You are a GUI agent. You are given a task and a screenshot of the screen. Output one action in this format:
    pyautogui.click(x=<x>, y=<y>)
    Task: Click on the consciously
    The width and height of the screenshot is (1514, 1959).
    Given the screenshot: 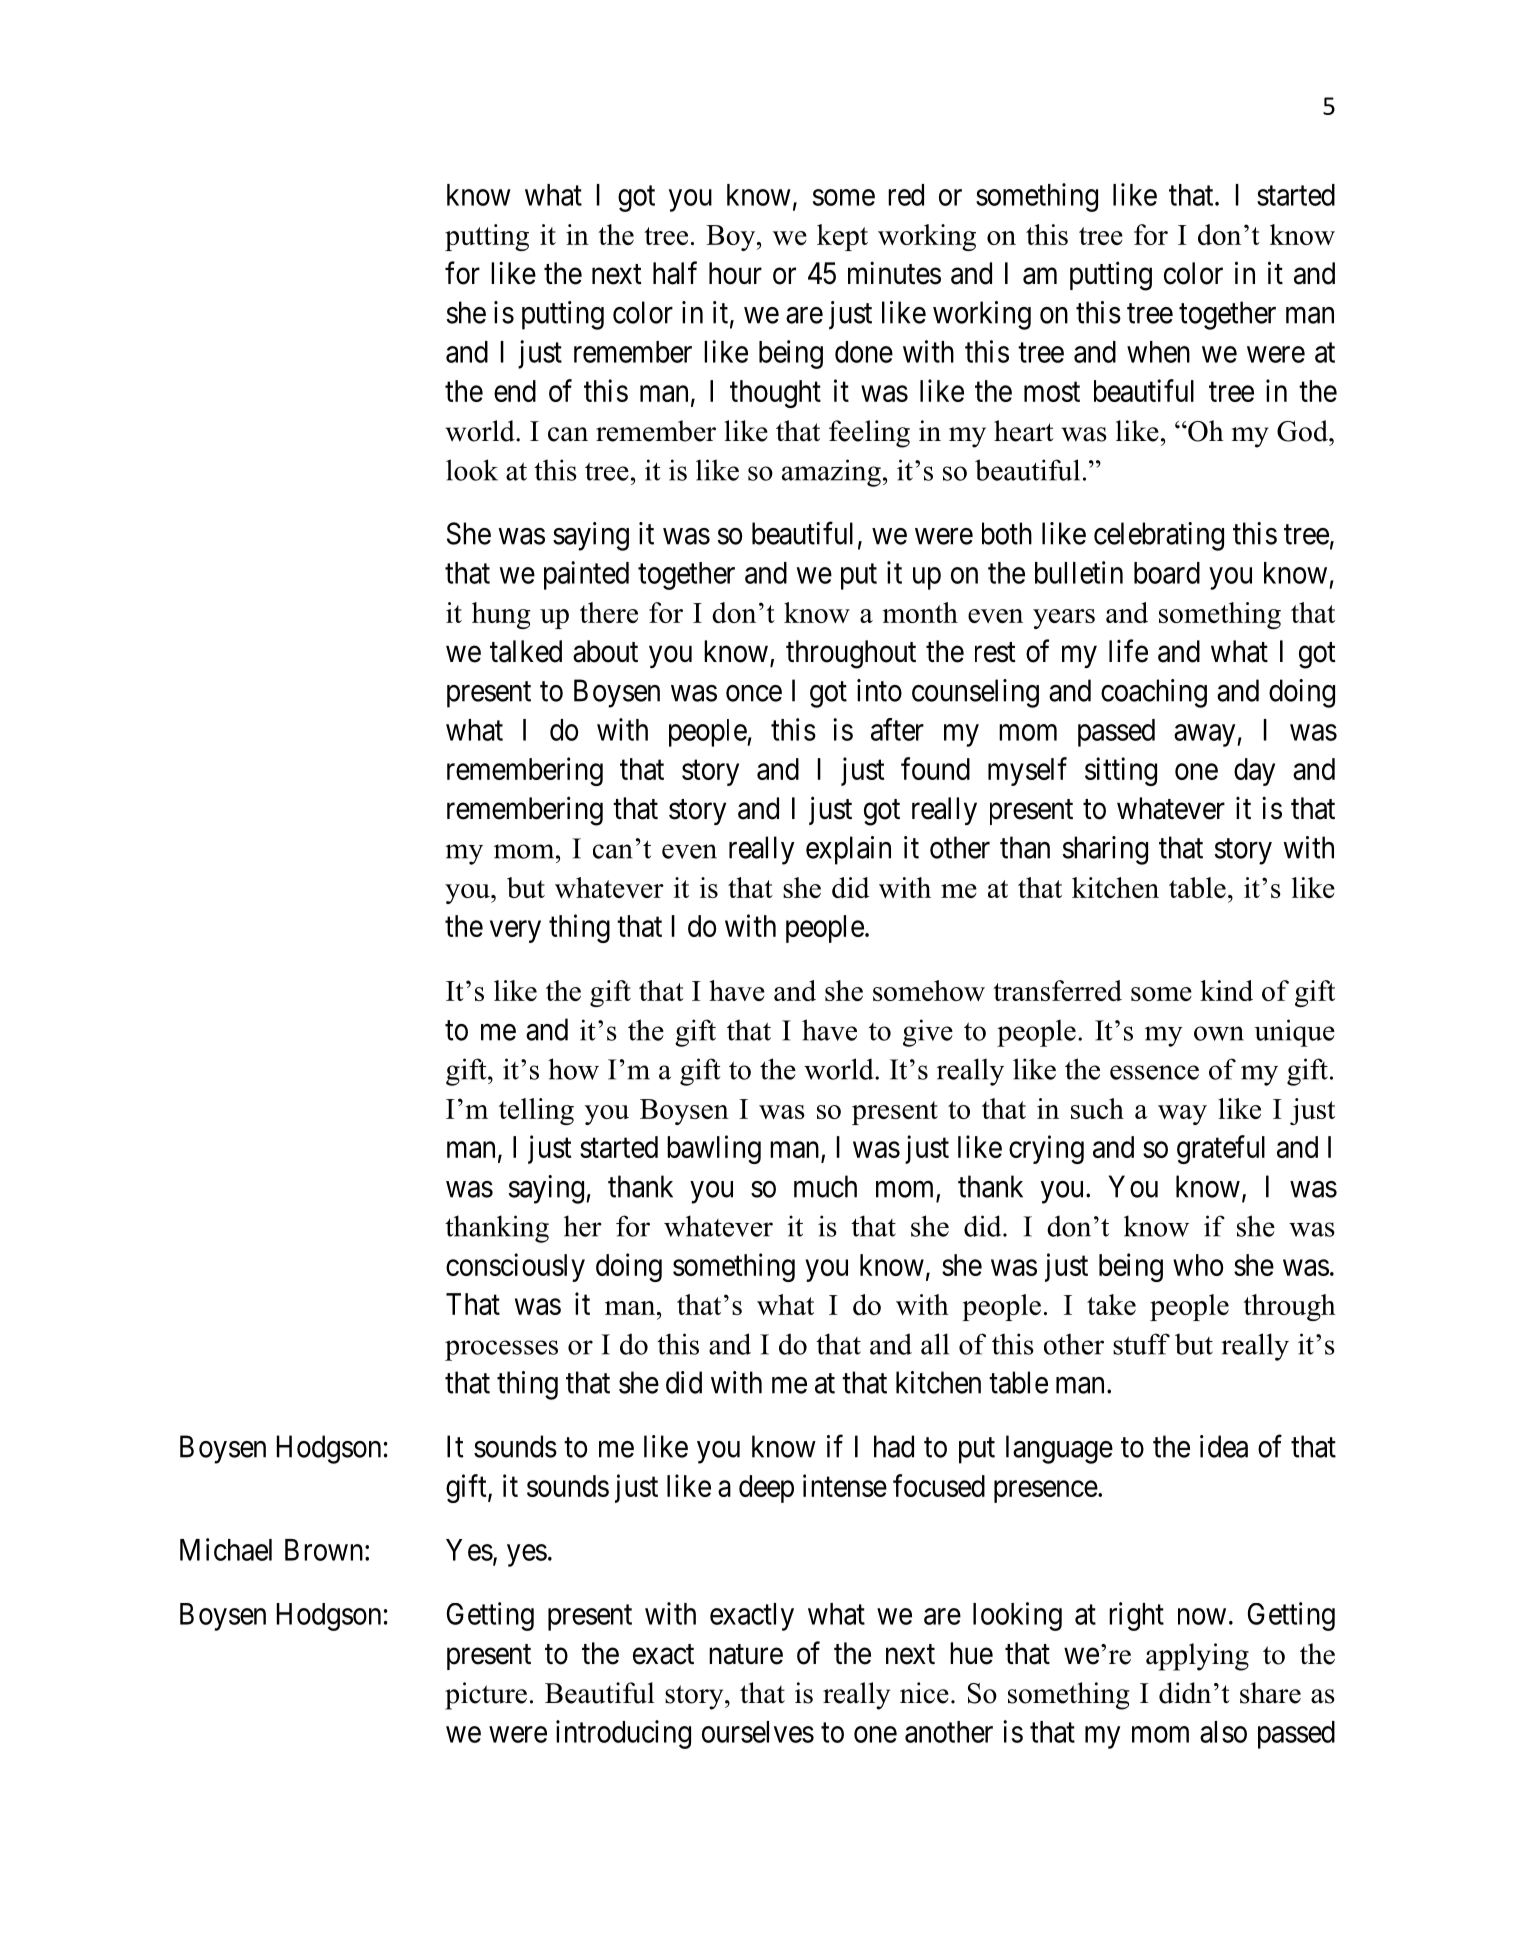 What is the action you would take?
    pyautogui.click(x=515, y=1267)
